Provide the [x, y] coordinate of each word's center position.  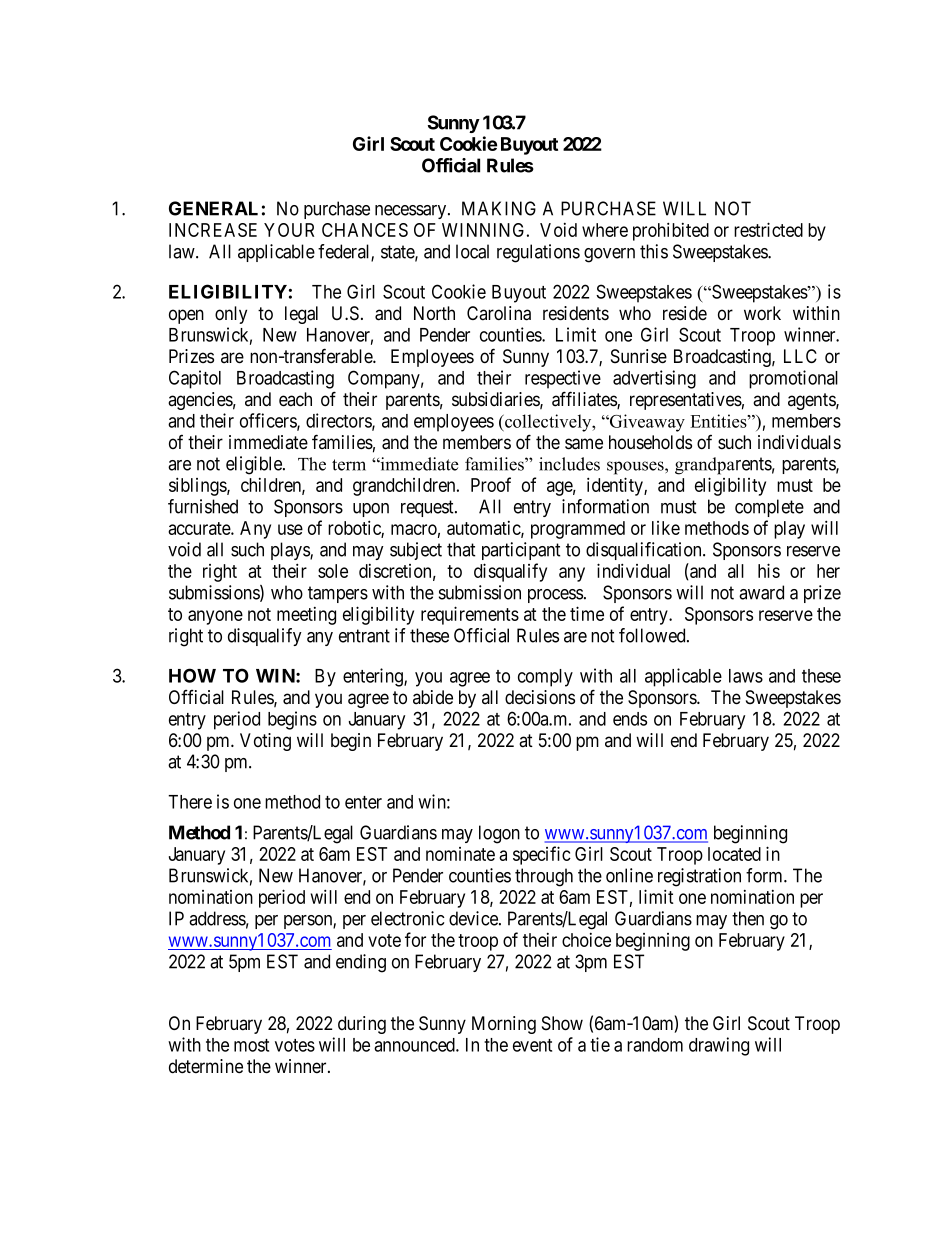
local [472, 251]
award [761, 592]
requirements [470, 615]
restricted [768, 229]
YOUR [289, 230]
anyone [215, 617]
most [251, 1045]
